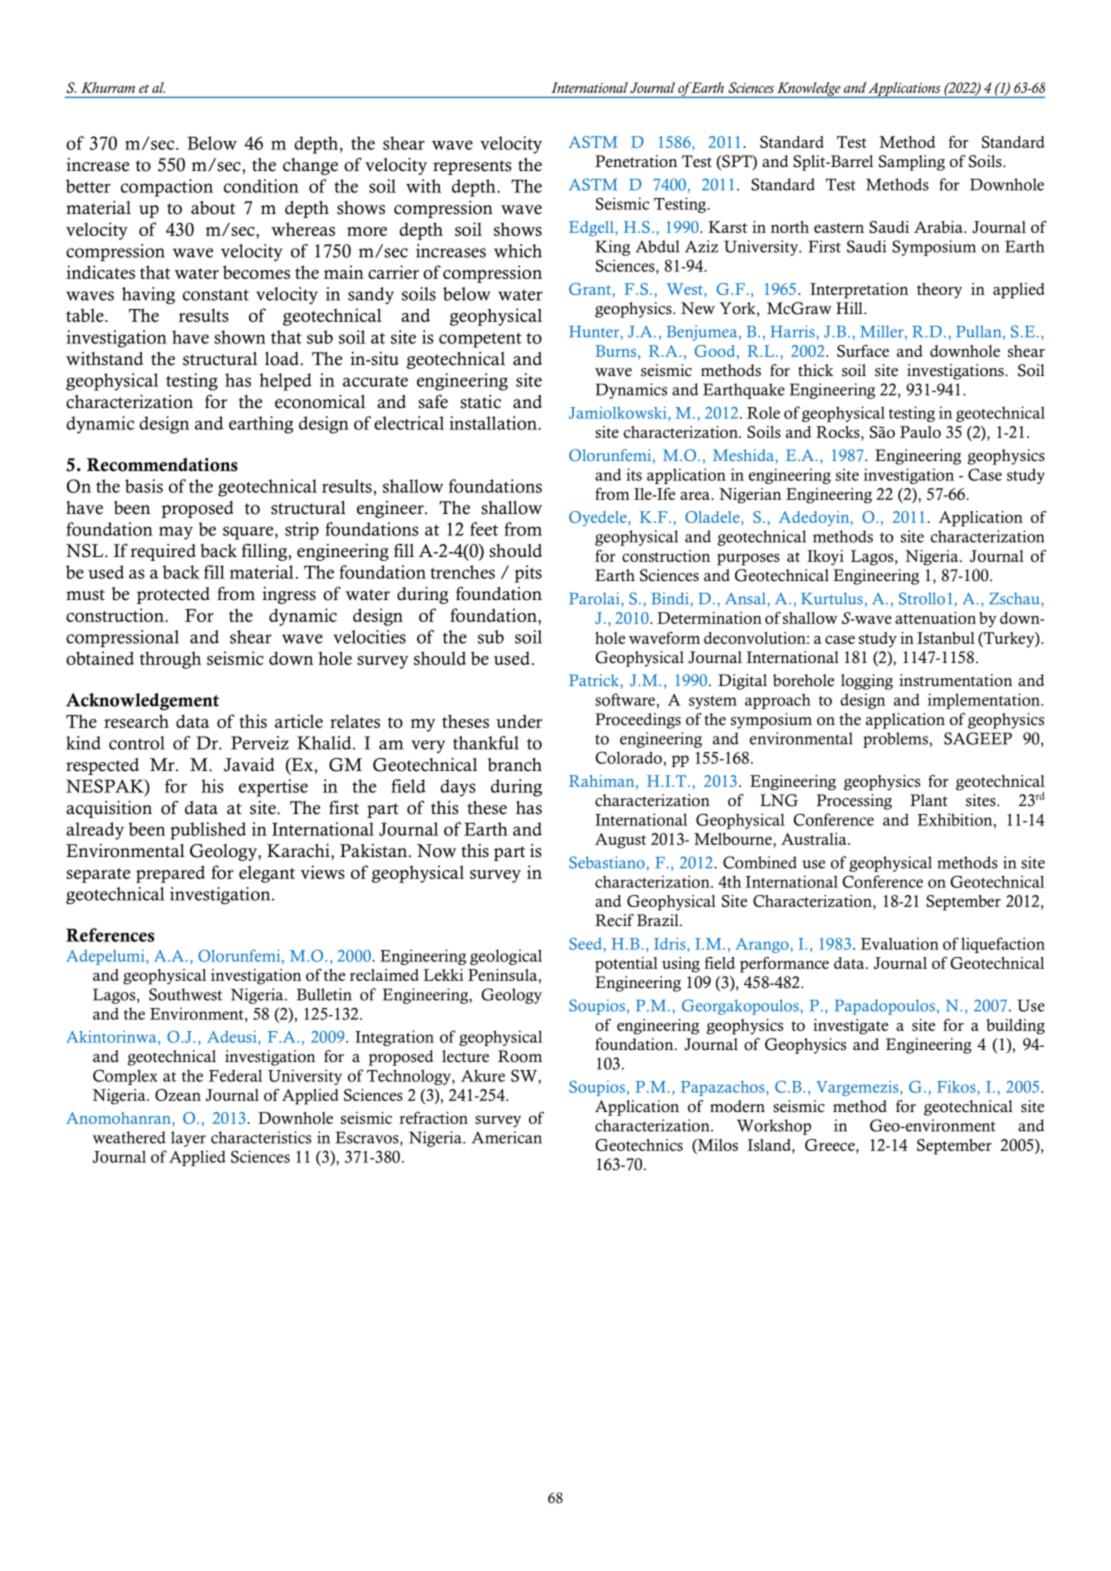 Image resolution: width=1111 pixels, height=1571 pixels. What do you see at coordinates (188, 1139) in the image?
I see `layer` at bounding box center [188, 1139].
